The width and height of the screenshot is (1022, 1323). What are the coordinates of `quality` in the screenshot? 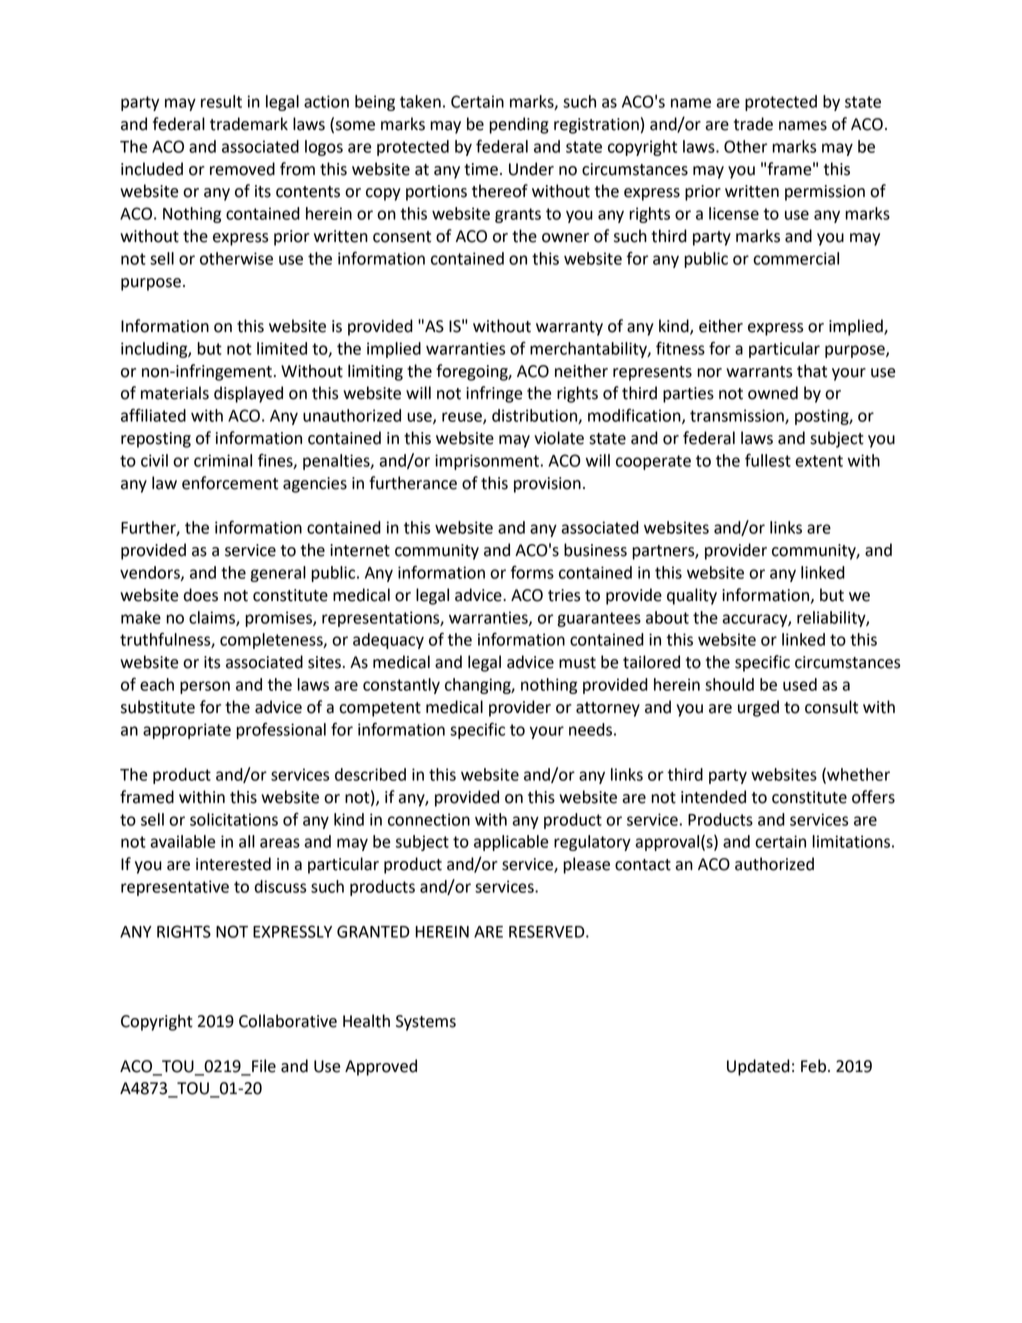 It's located at (692, 596).
